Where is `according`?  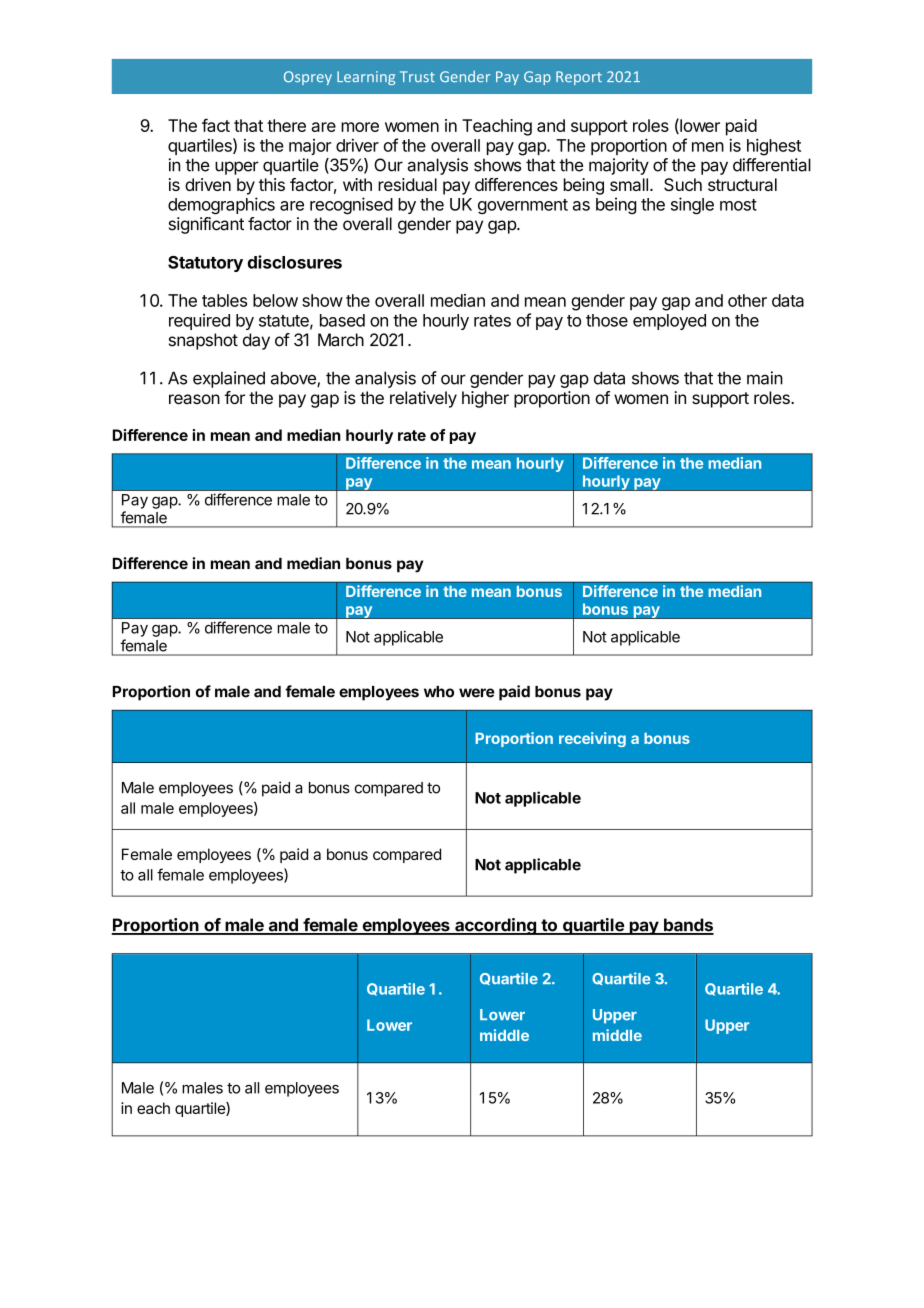
according is located at coordinates (495, 926).
